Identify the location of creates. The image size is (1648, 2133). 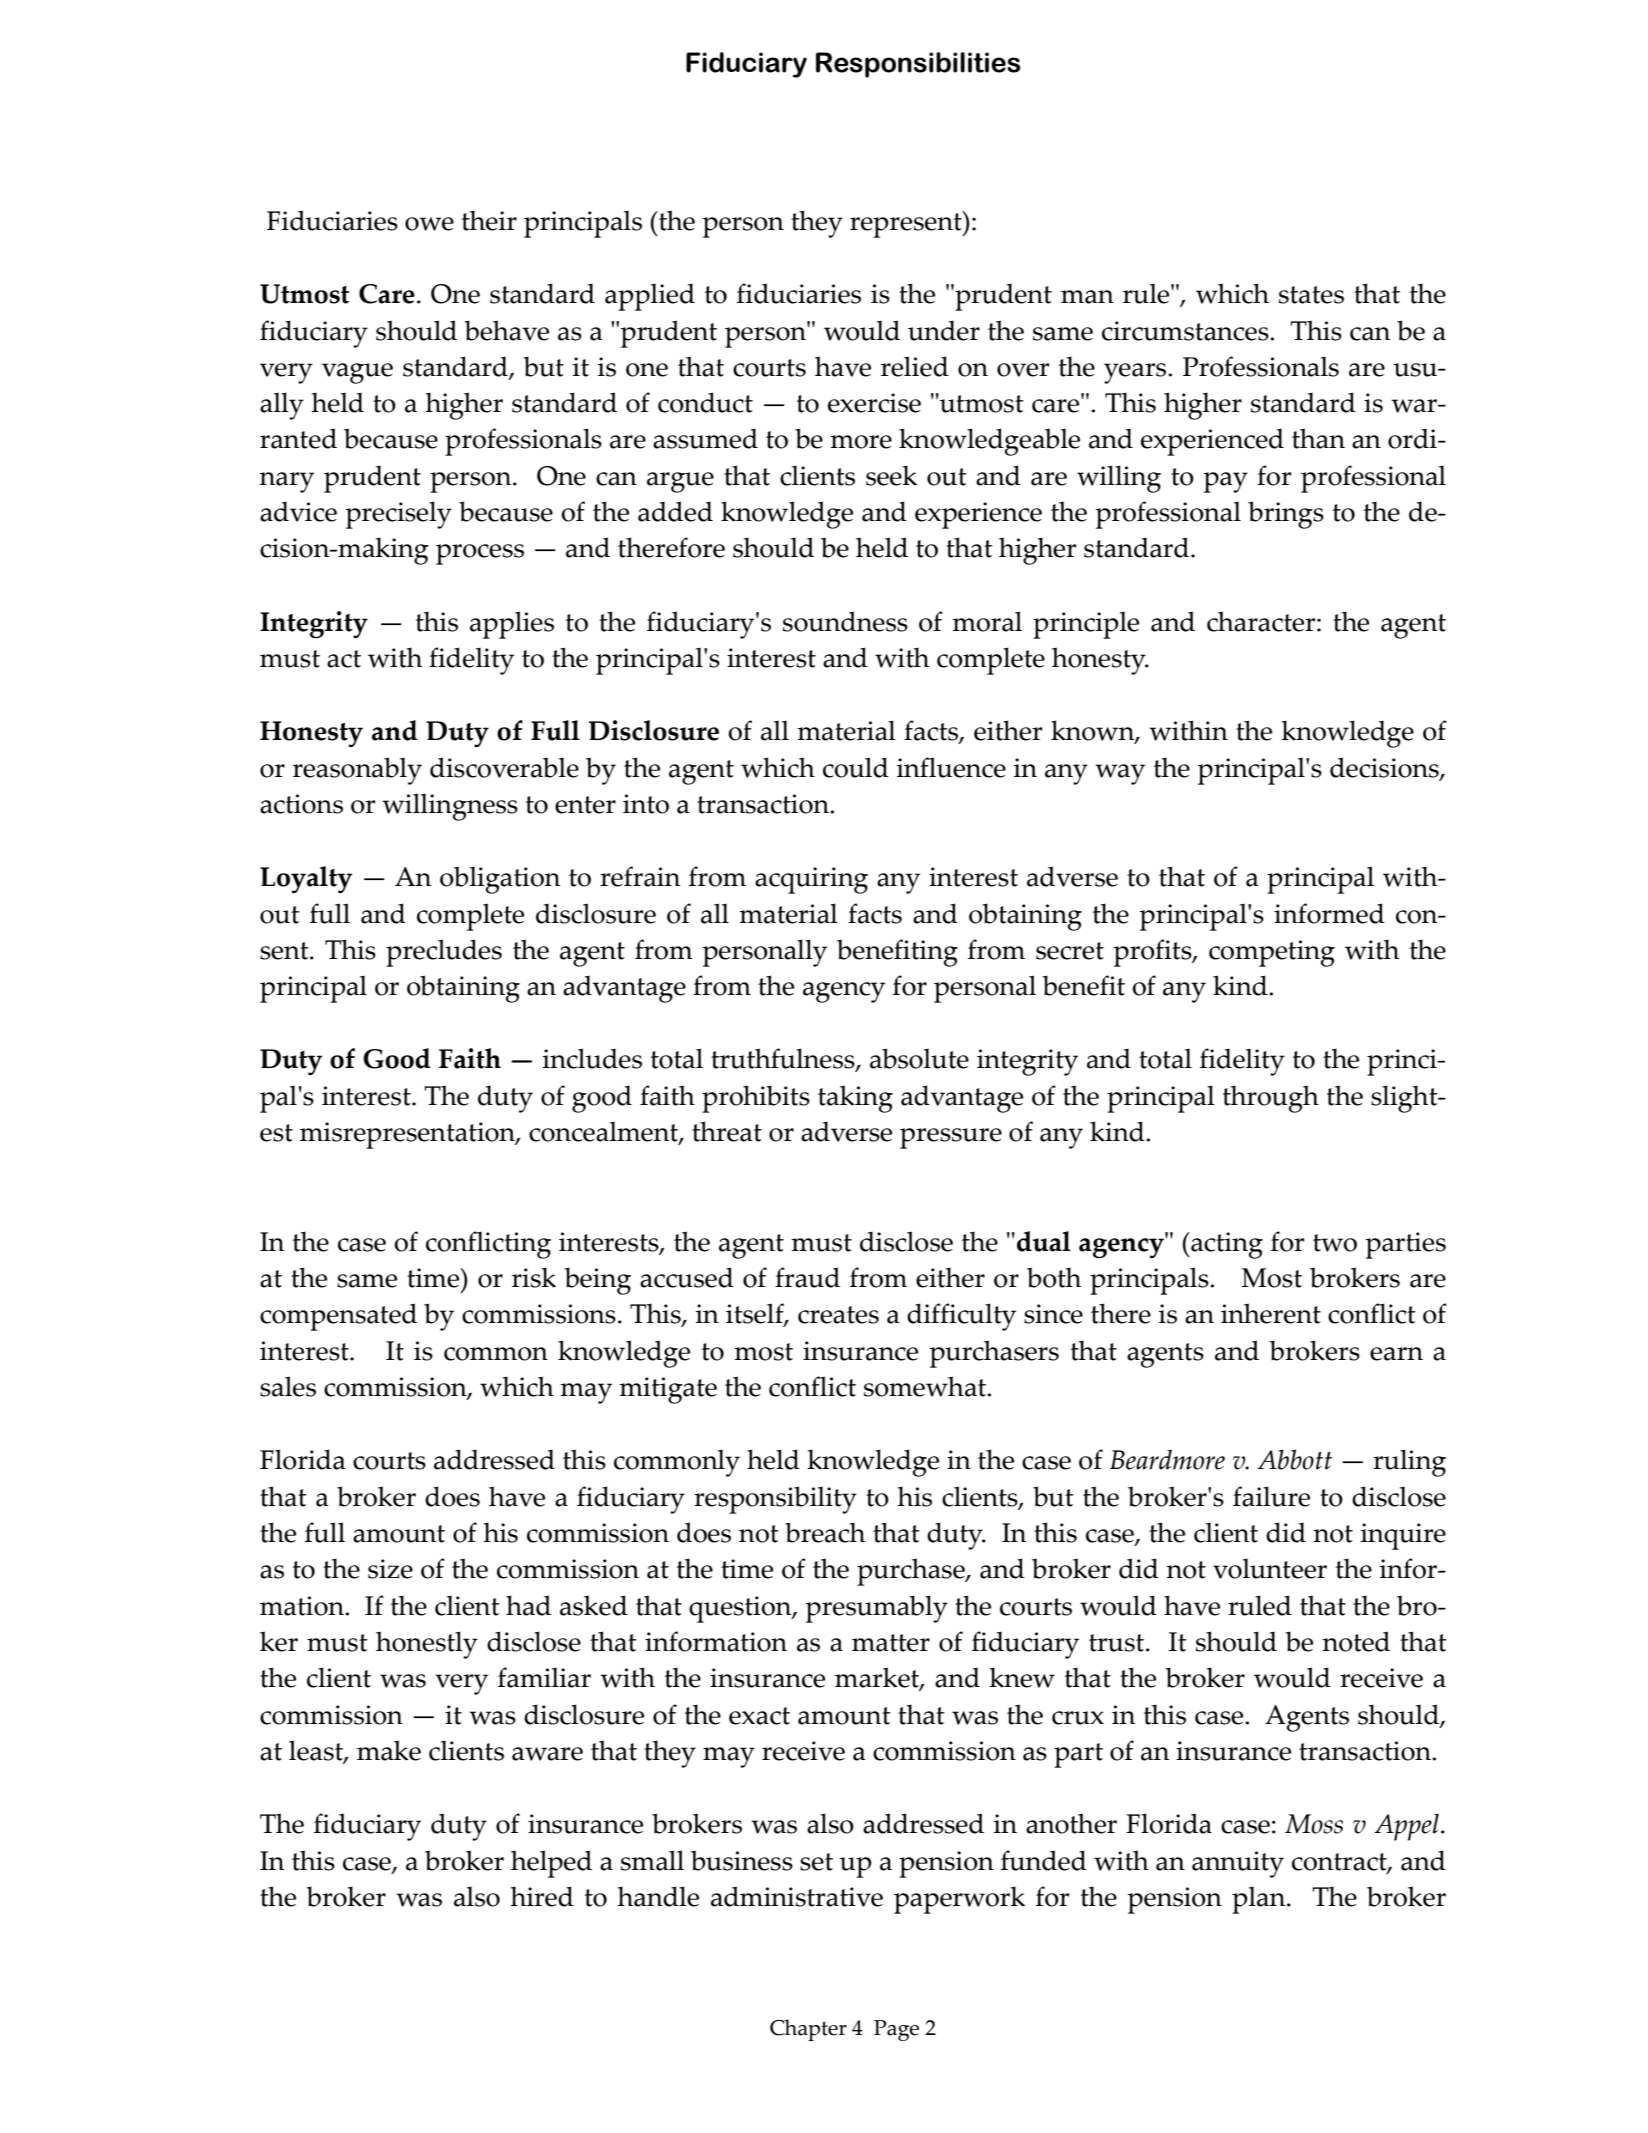
(838, 1315).
